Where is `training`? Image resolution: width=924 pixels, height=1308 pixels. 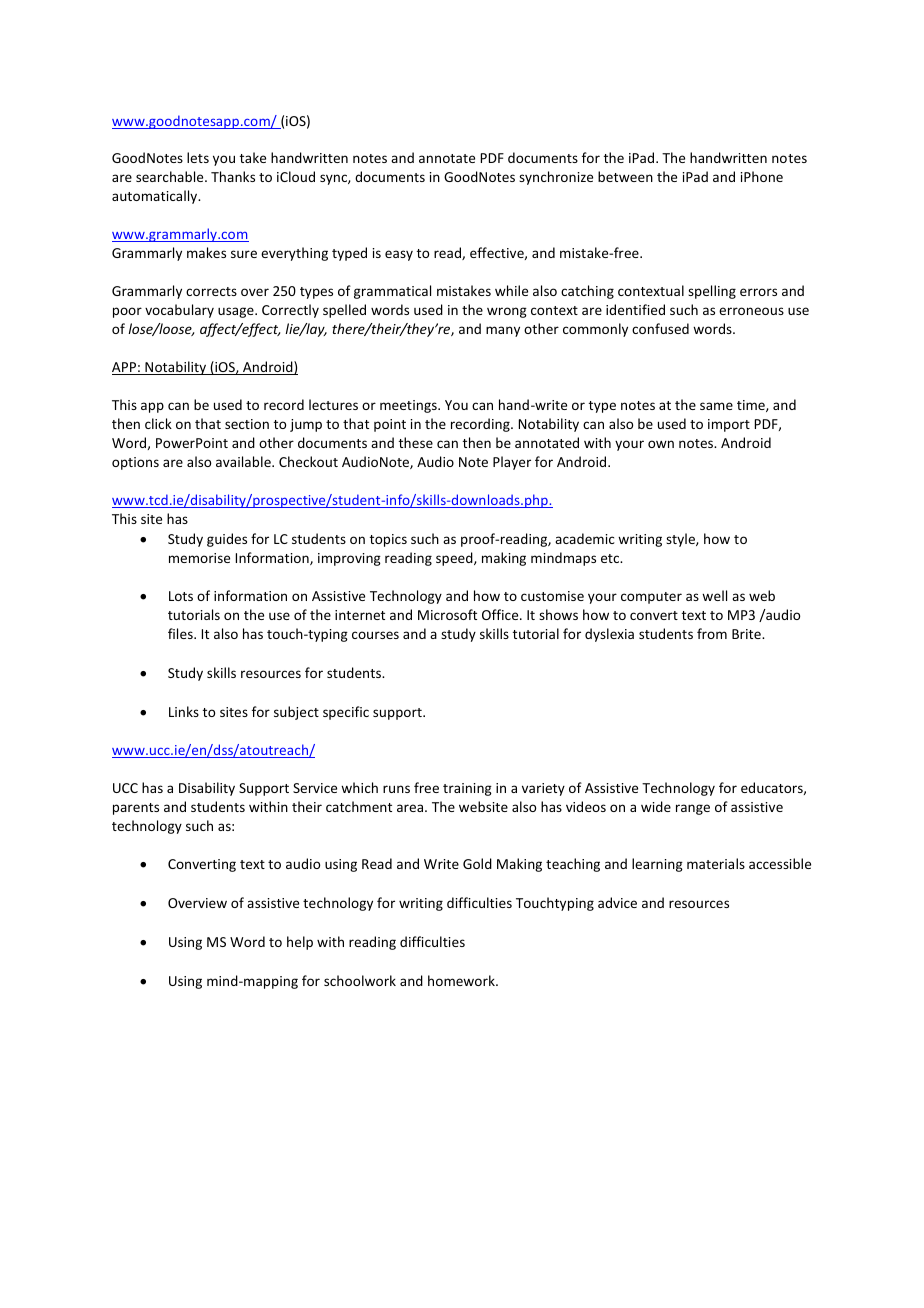
training is located at coordinates (467, 789).
